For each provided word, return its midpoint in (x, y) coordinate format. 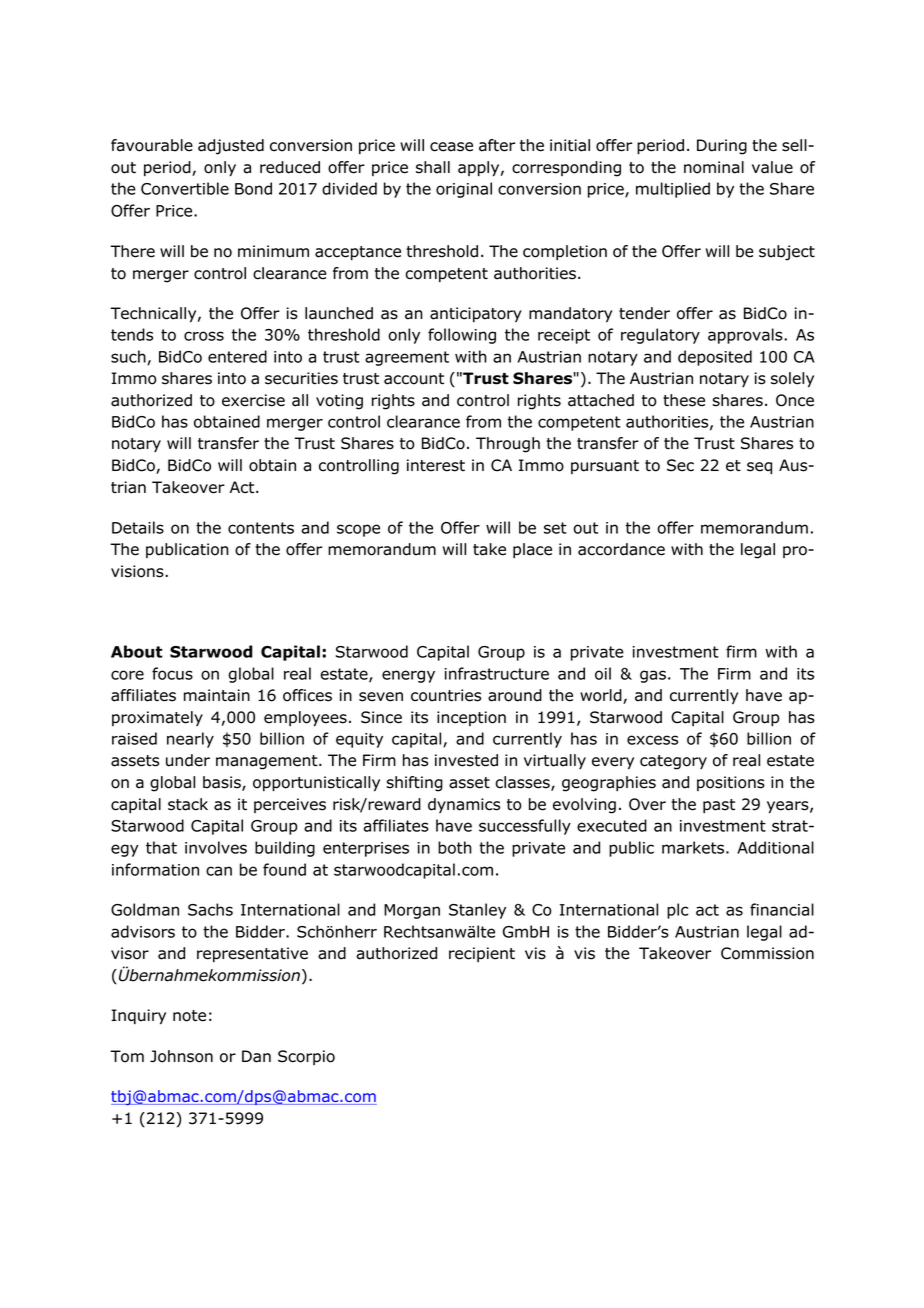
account (414, 379)
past (719, 806)
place (532, 550)
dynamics (464, 805)
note (189, 1016)
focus (172, 673)
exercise (253, 400)
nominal (714, 167)
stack (188, 804)
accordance (621, 549)
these (684, 400)
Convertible (185, 188)
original (464, 190)
